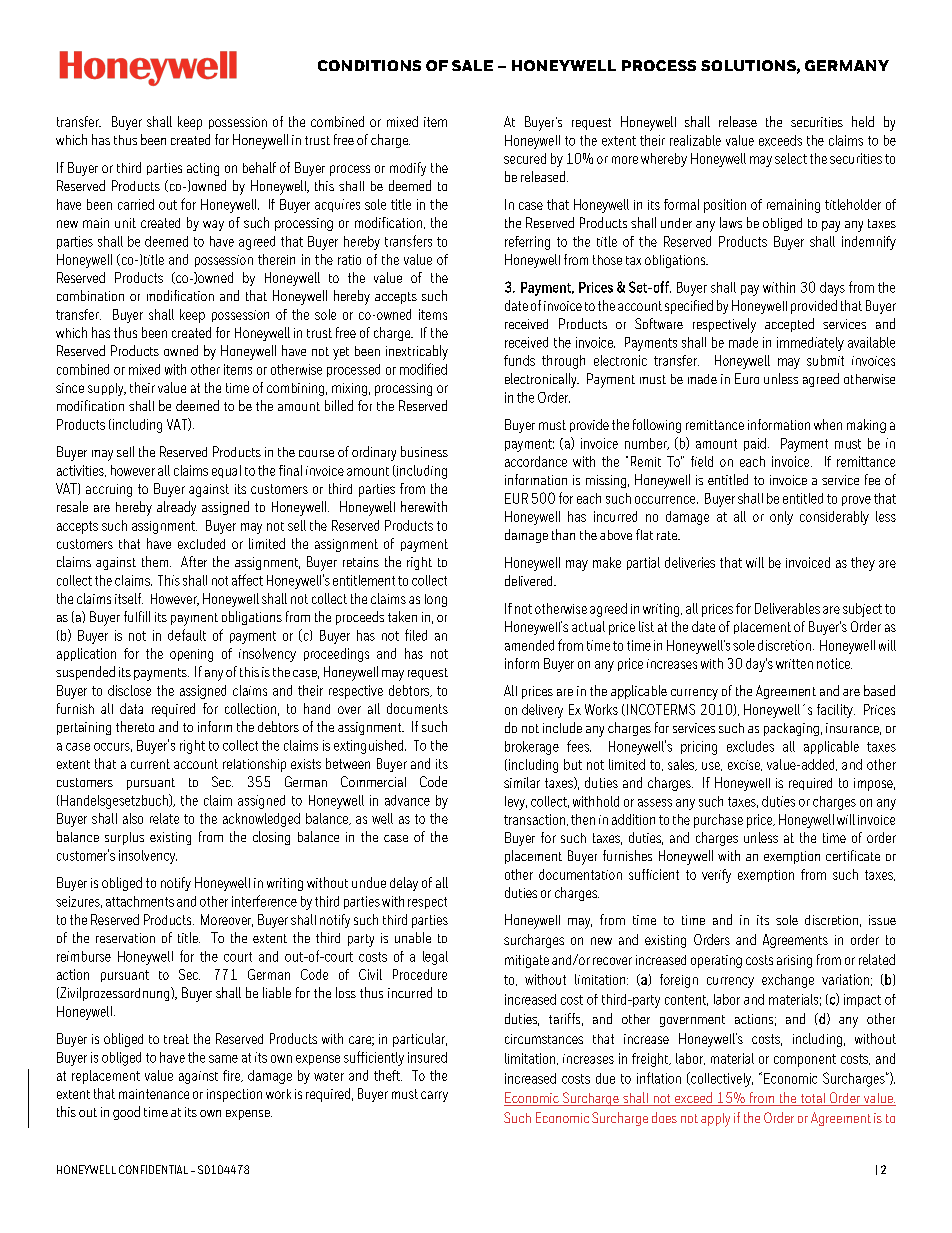 Image resolution: width=952 pixels, height=1233 pixels. I want to click on fulfill, so click(137, 616).
